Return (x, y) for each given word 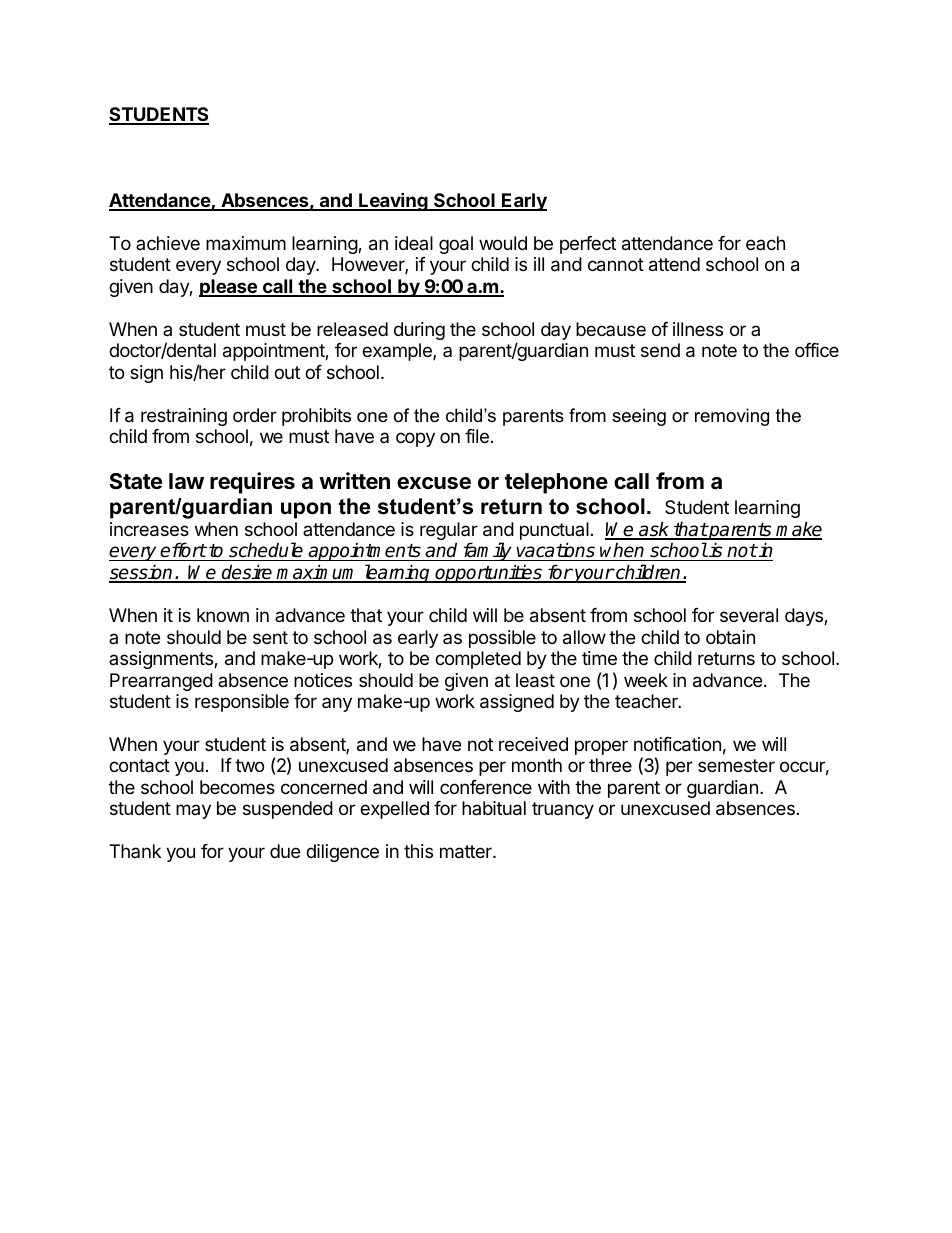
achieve (168, 243)
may (193, 811)
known (223, 615)
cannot (616, 265)
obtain (730, 637)
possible (502, 639)
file (477, 436)
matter (467, 852)
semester (736, 765)
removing (732, 417)
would (503, 243)
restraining (184, 417)
